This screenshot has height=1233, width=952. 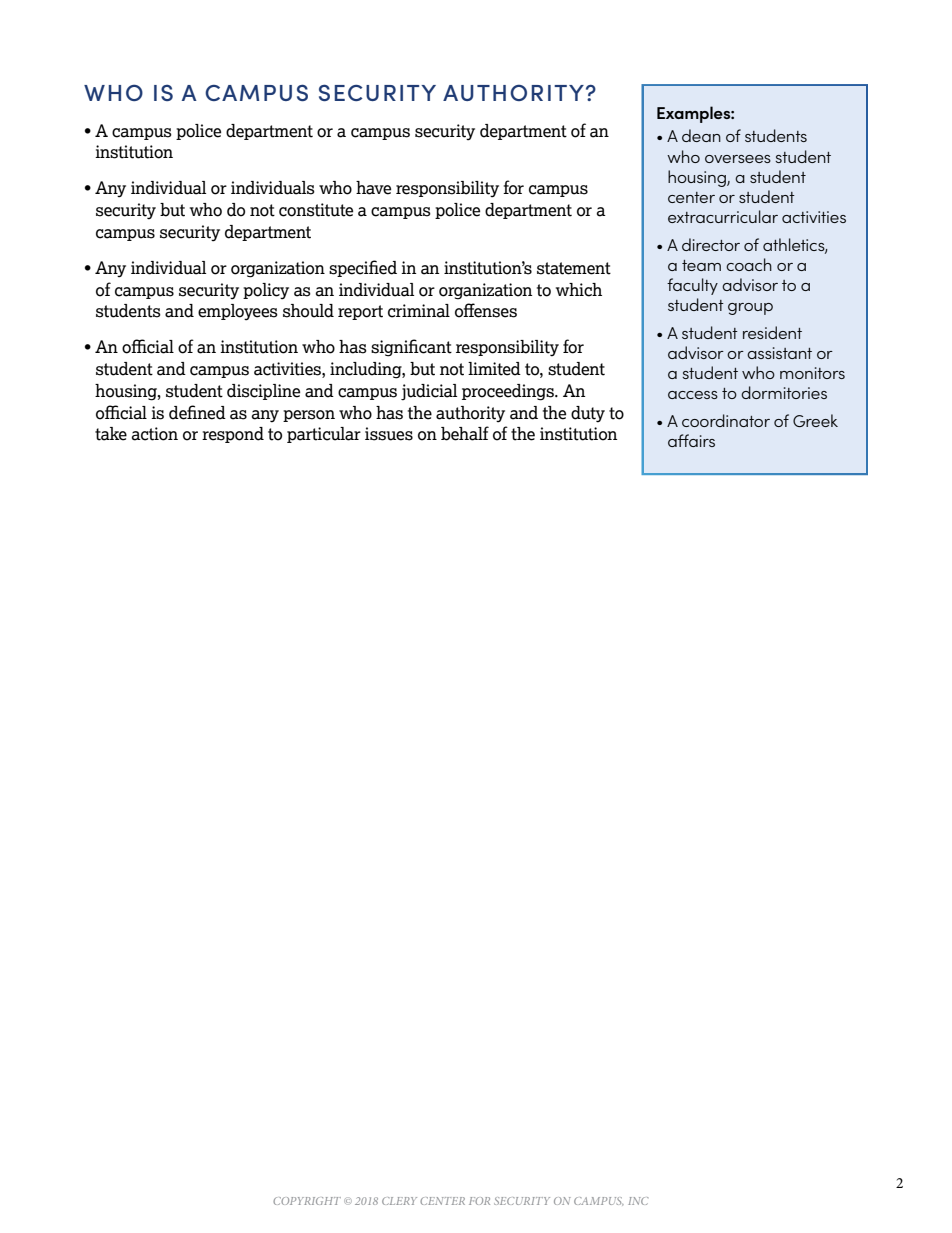 I want to click on affairs, so click(x=691, y=440).
